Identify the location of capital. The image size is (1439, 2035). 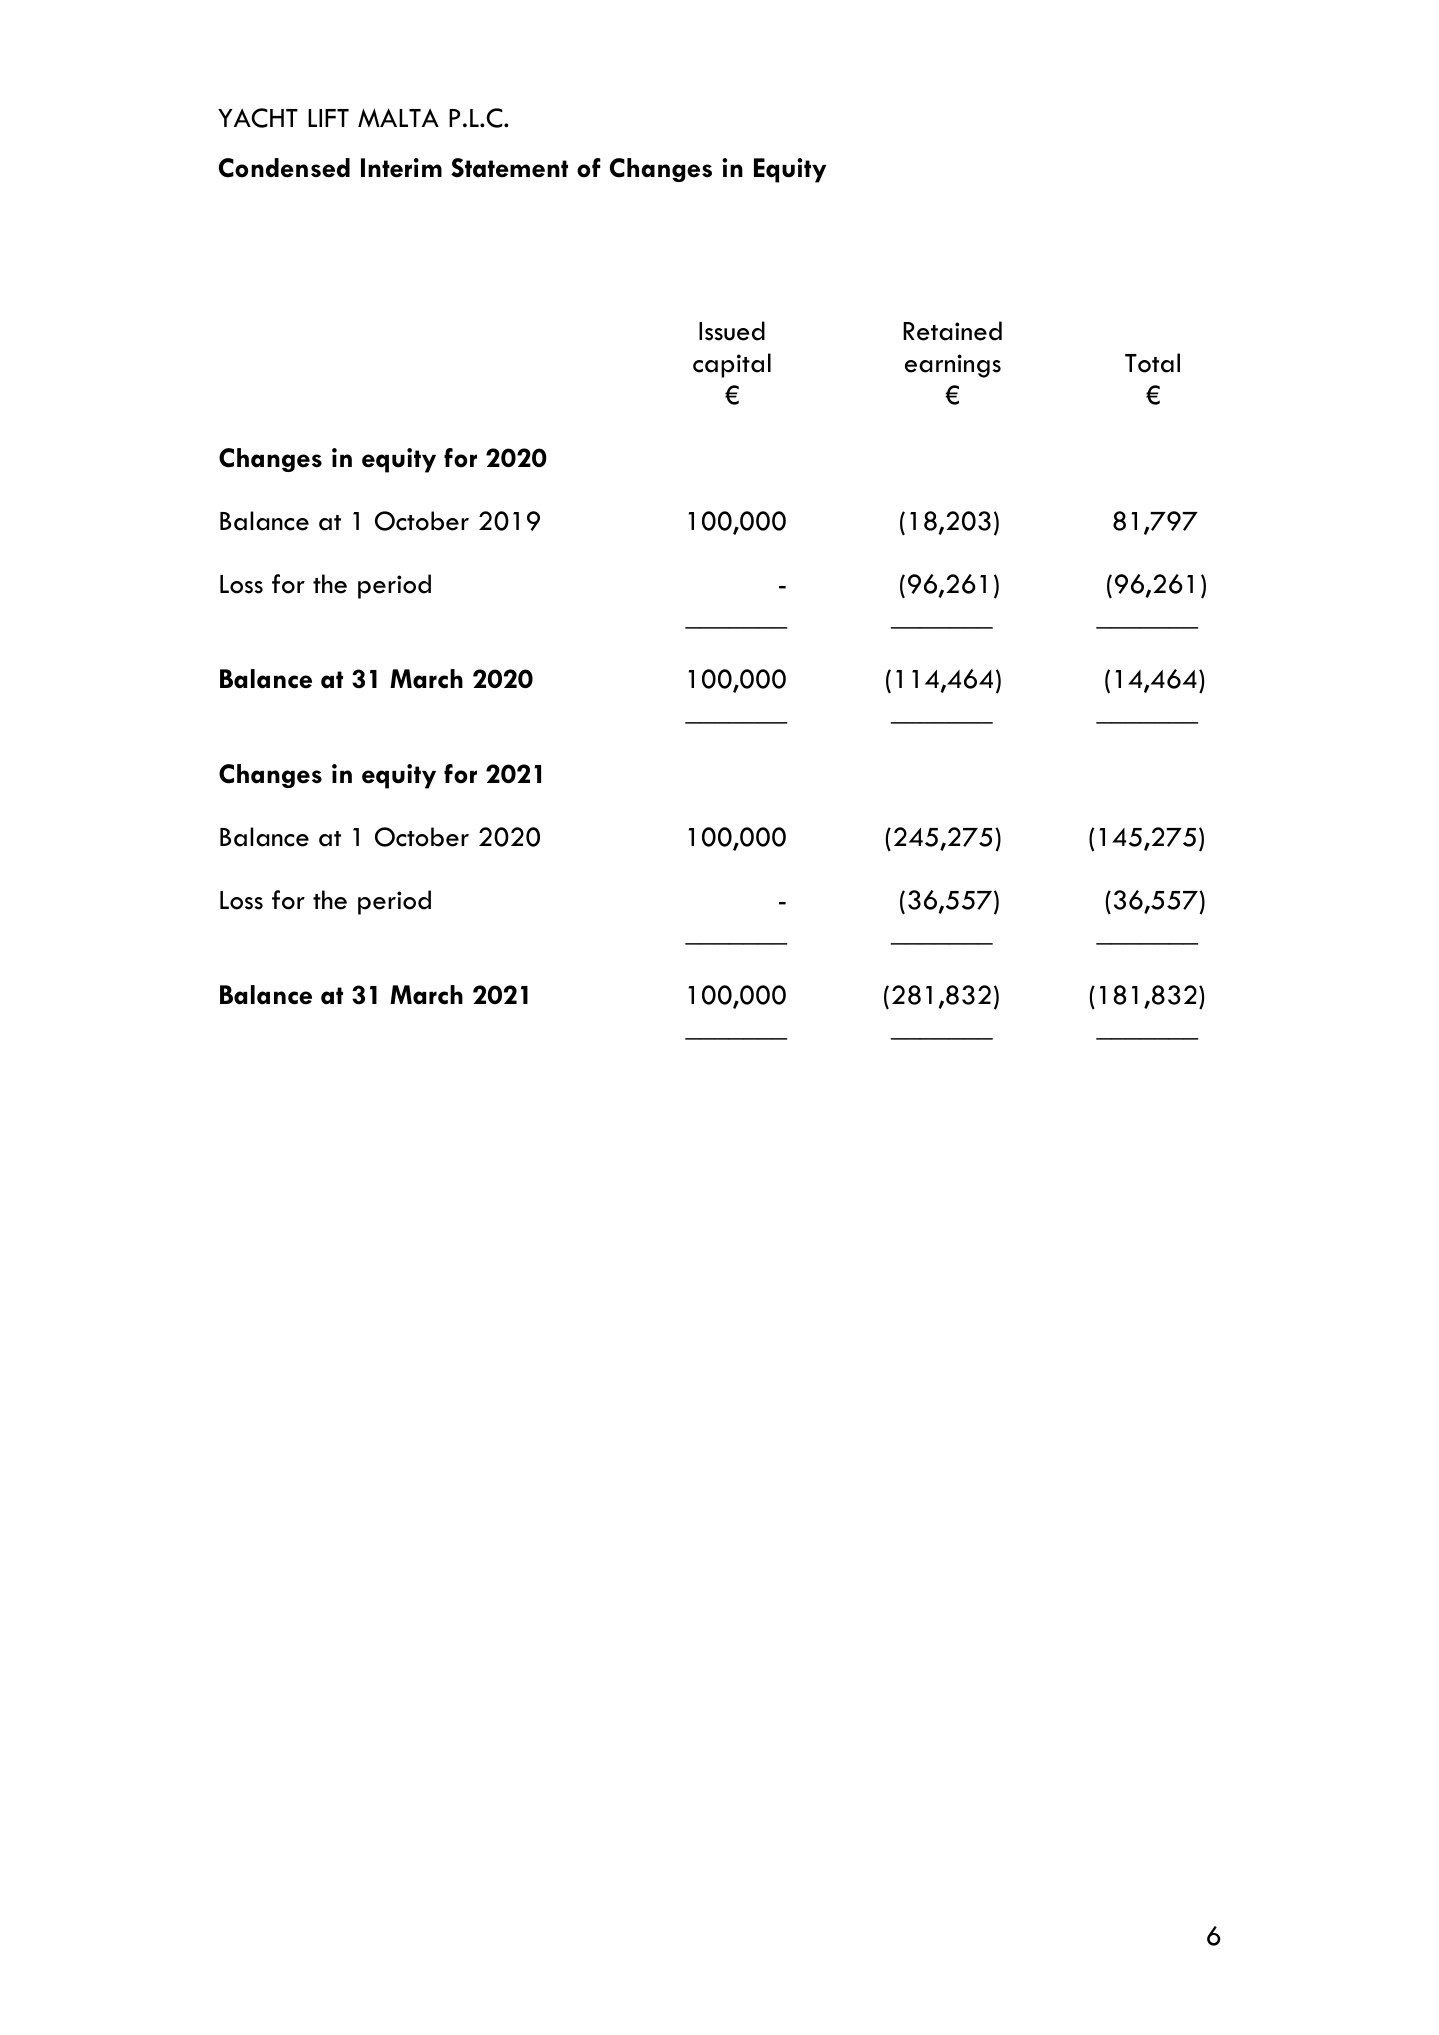
(732, 365).
